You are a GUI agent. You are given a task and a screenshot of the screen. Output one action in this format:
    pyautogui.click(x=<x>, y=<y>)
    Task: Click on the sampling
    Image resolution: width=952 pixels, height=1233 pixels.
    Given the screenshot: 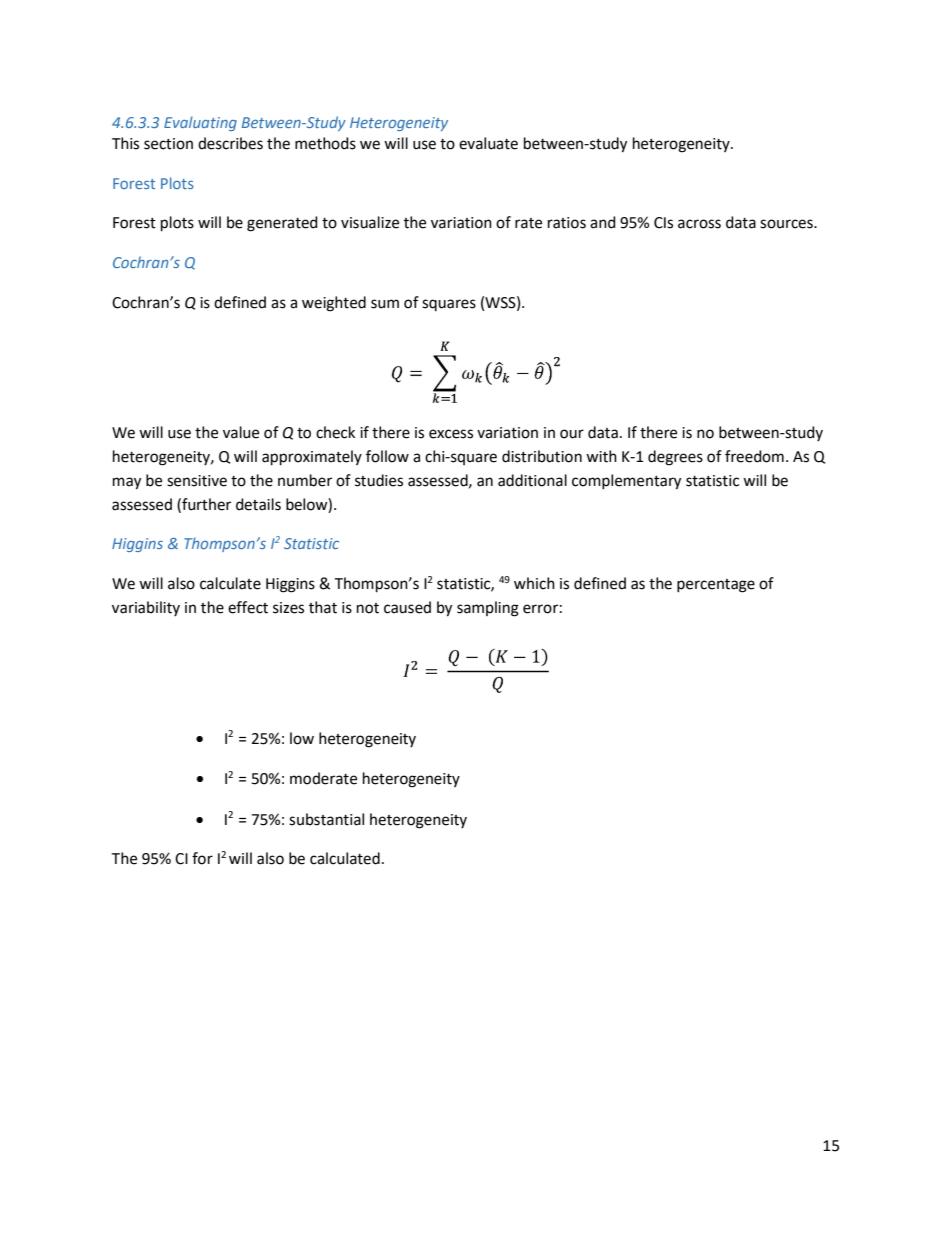 What is the action you would take?
    pyautogui.click(x=488, y=609)
